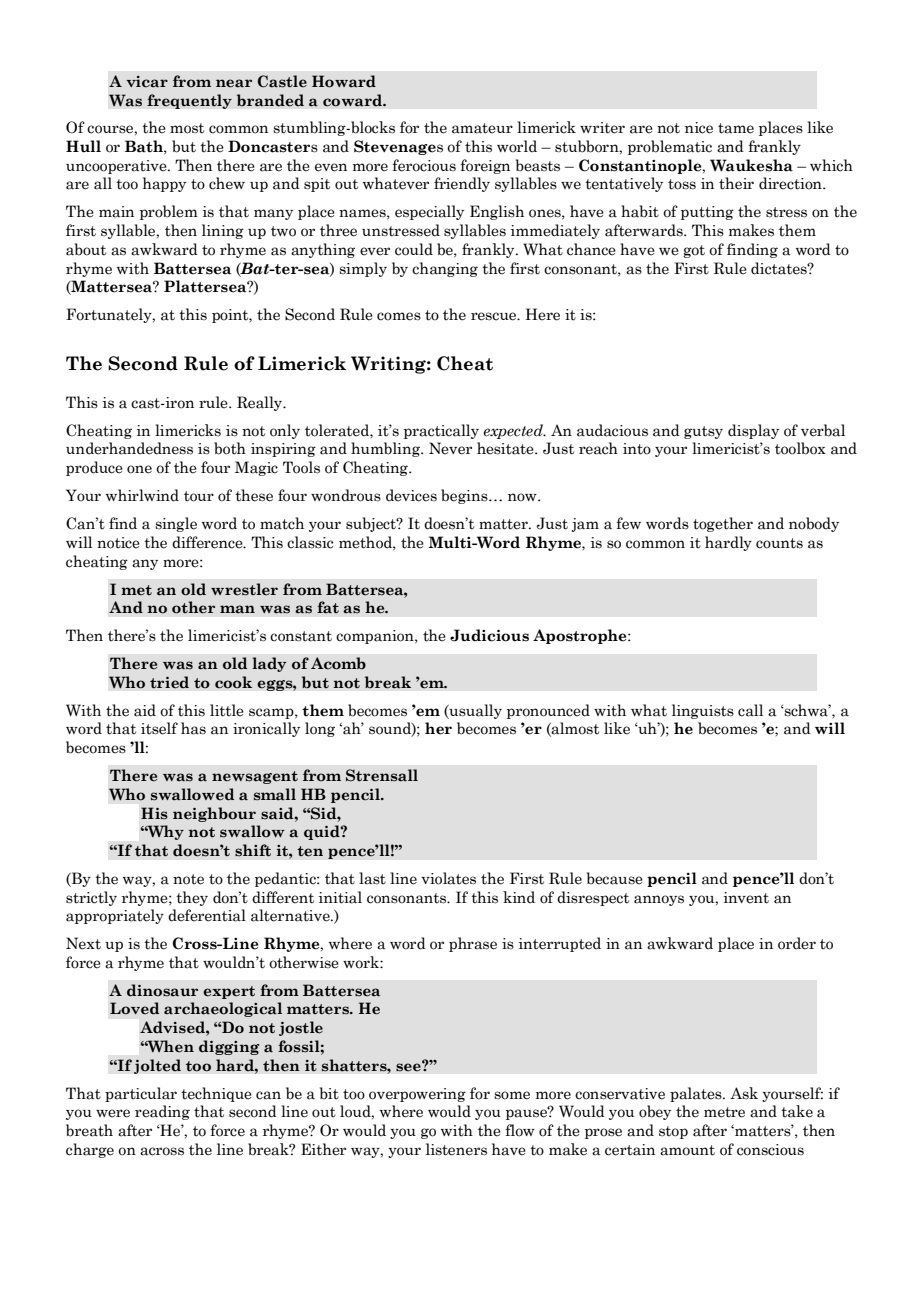  What do you see at coordinates (189, 101) in the screenshot?
I see `frequently` at bounding box center [189, 101].
